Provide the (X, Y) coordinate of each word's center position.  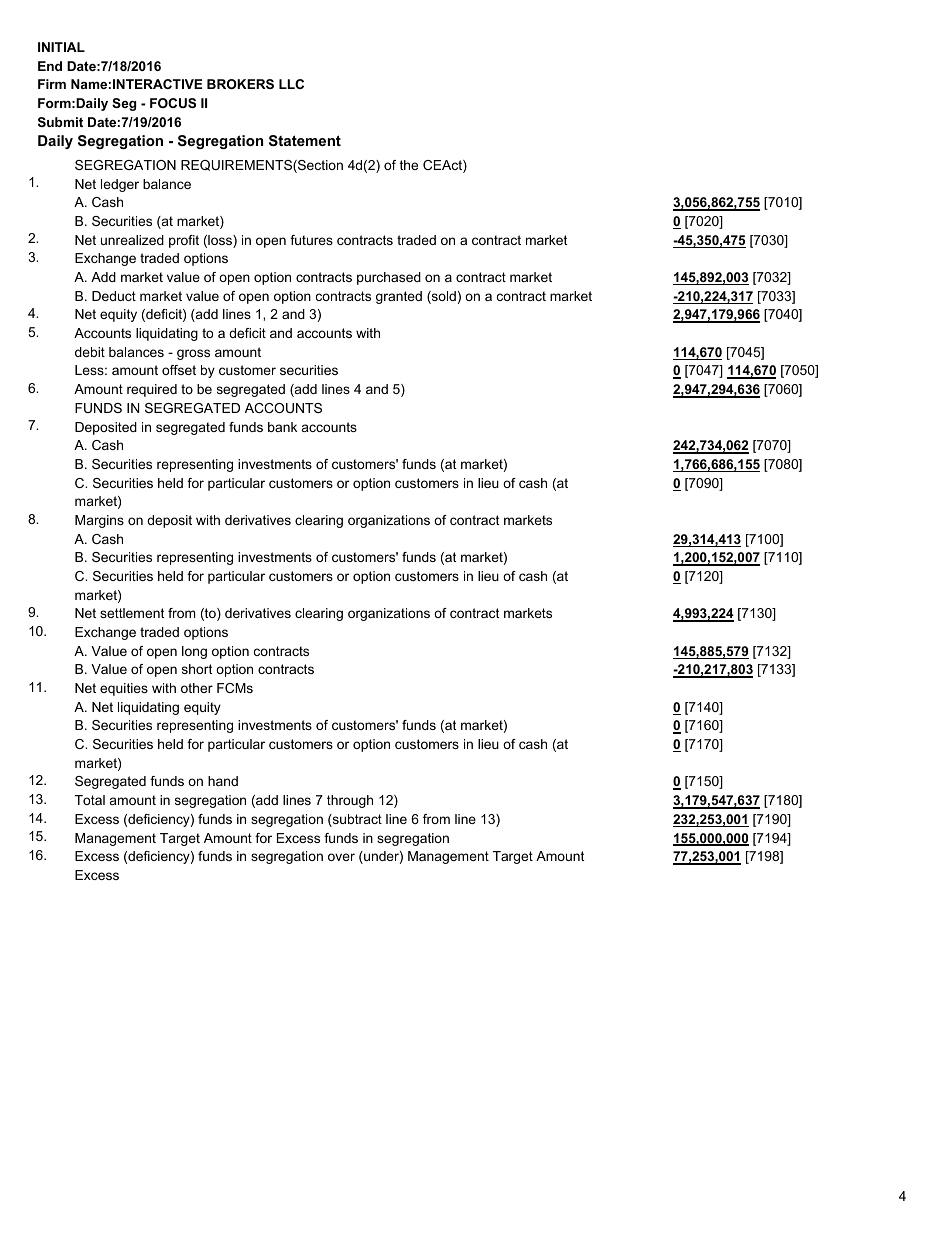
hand (223, 781)
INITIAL (61, 47)
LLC (291, 84)
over (341, 857)
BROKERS (240, 84)
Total (90, 800)
